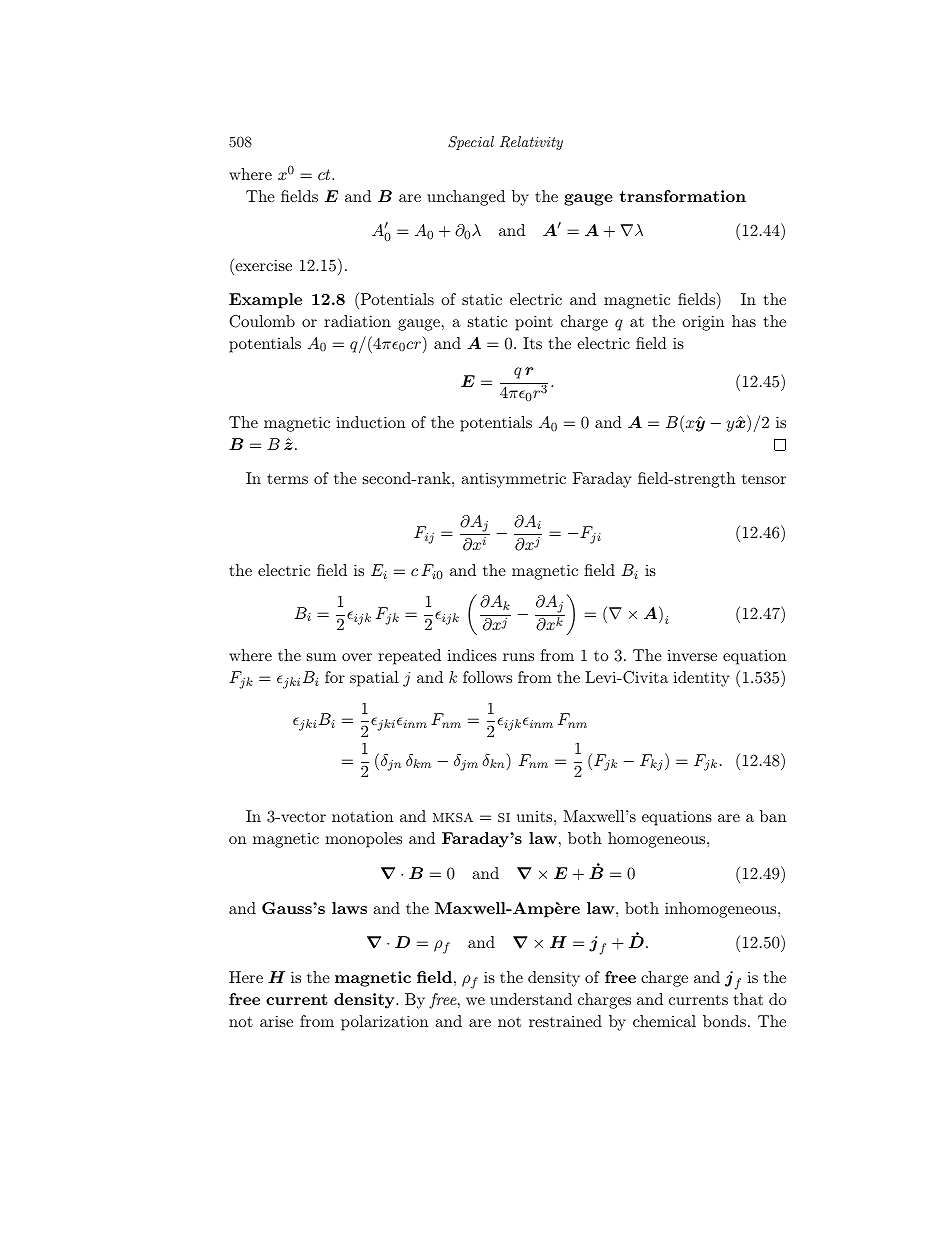 The width and height of the page is (952, 1233). What do you see at coordinates (724, 1021) in the page?
I see `bonds` at bounding box center [724, 1021].
